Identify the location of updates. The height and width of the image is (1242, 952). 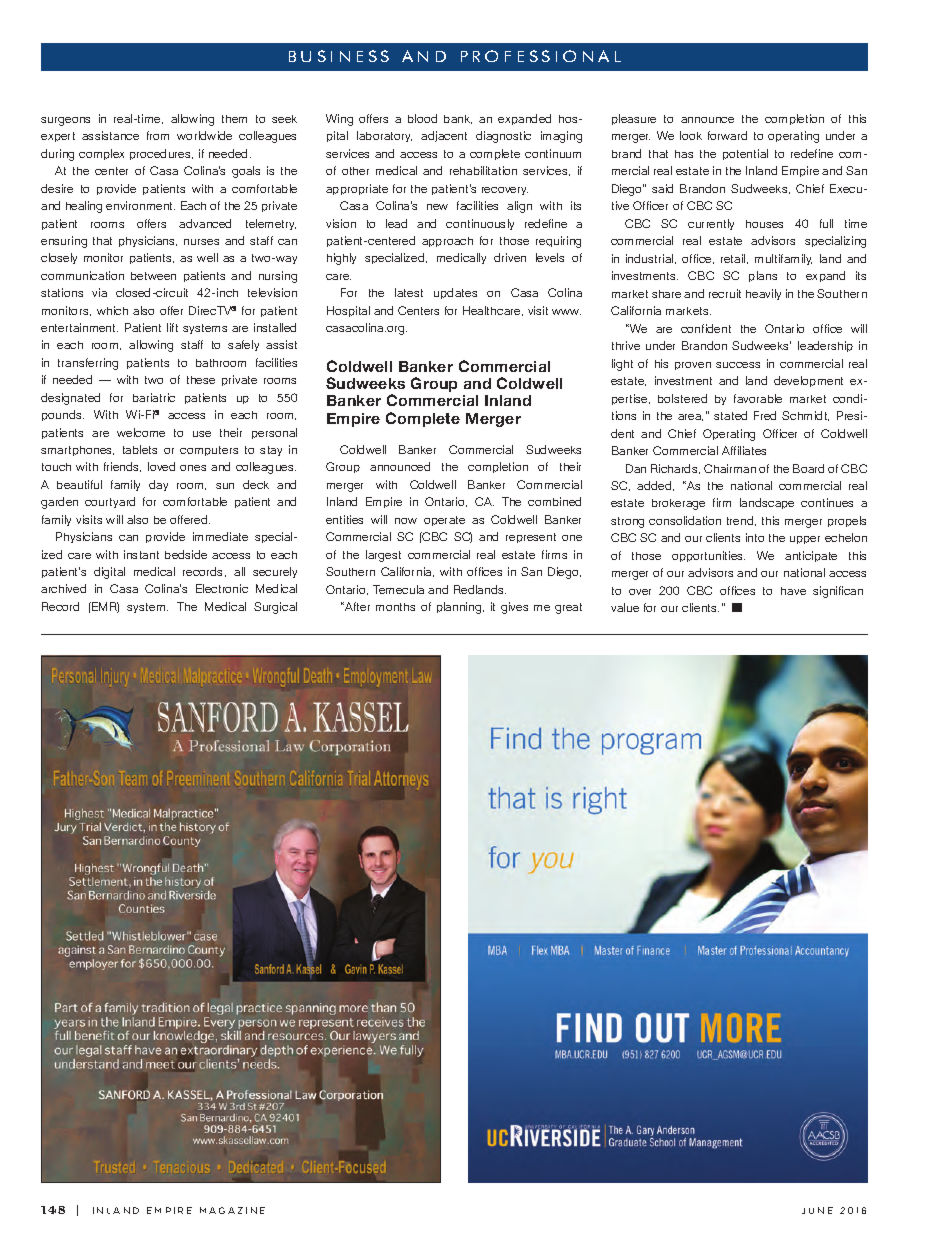
(455, 293).
